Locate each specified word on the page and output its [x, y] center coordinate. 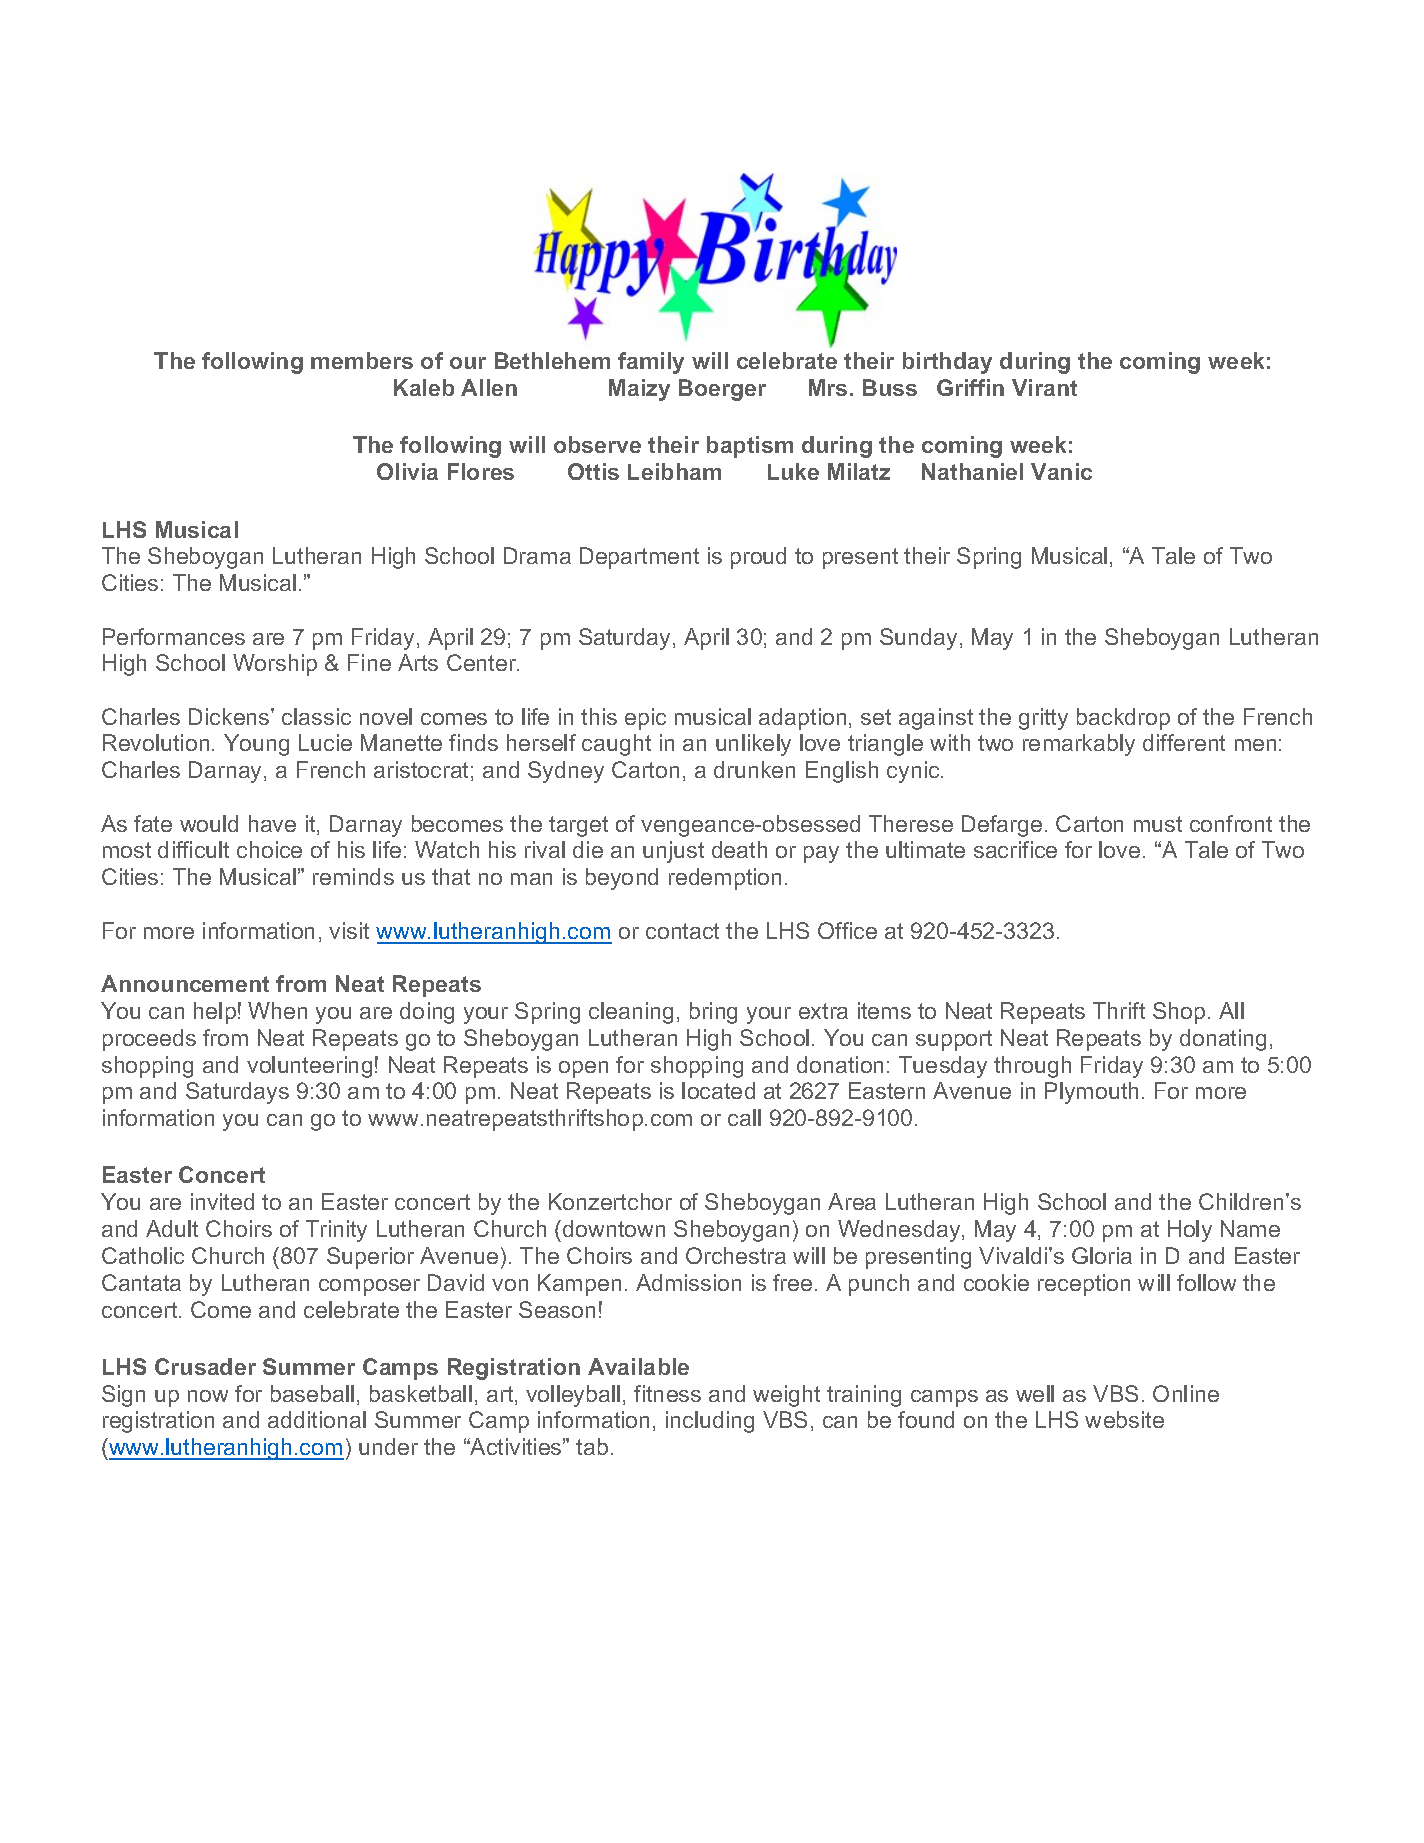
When [277, 1010]
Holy [1190, 1231]
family [651, 363]
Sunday [918, 639]
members [362, 360]
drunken [754, 769]
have [272, 823]
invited [222, 1201]
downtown [614, 1228]
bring [713, 1013]
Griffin [970, 387]
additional [317, 1419]
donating [1223, 1040]
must [1158, 824]
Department [639, 558]
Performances [174, 636]
